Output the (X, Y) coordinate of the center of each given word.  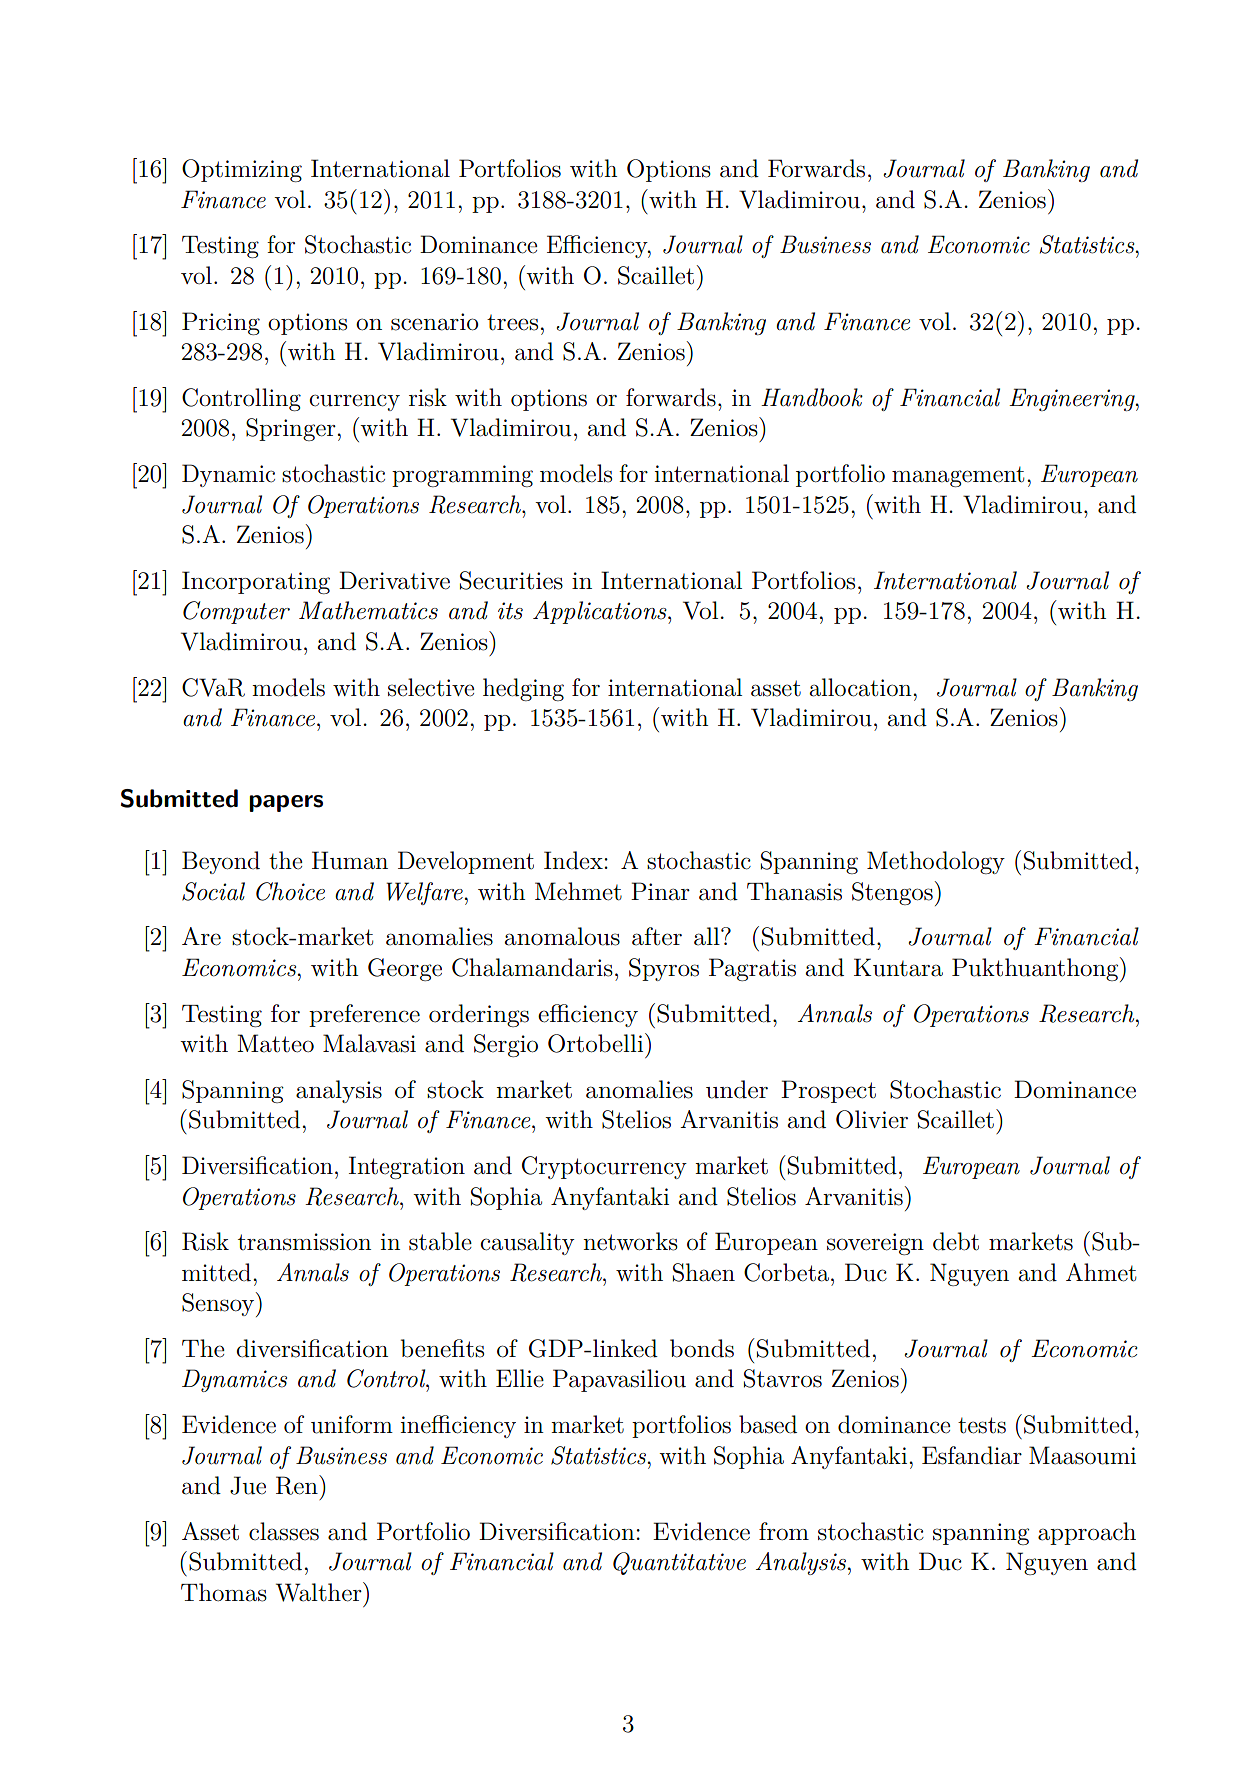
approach (1087, 1533)
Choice (290, 891)
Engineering (1073, 399)
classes (284, 1531)
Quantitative (679, 1563)
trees (512, 323)
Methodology (936, 862)
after (657, 936)
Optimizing (242, 170)
